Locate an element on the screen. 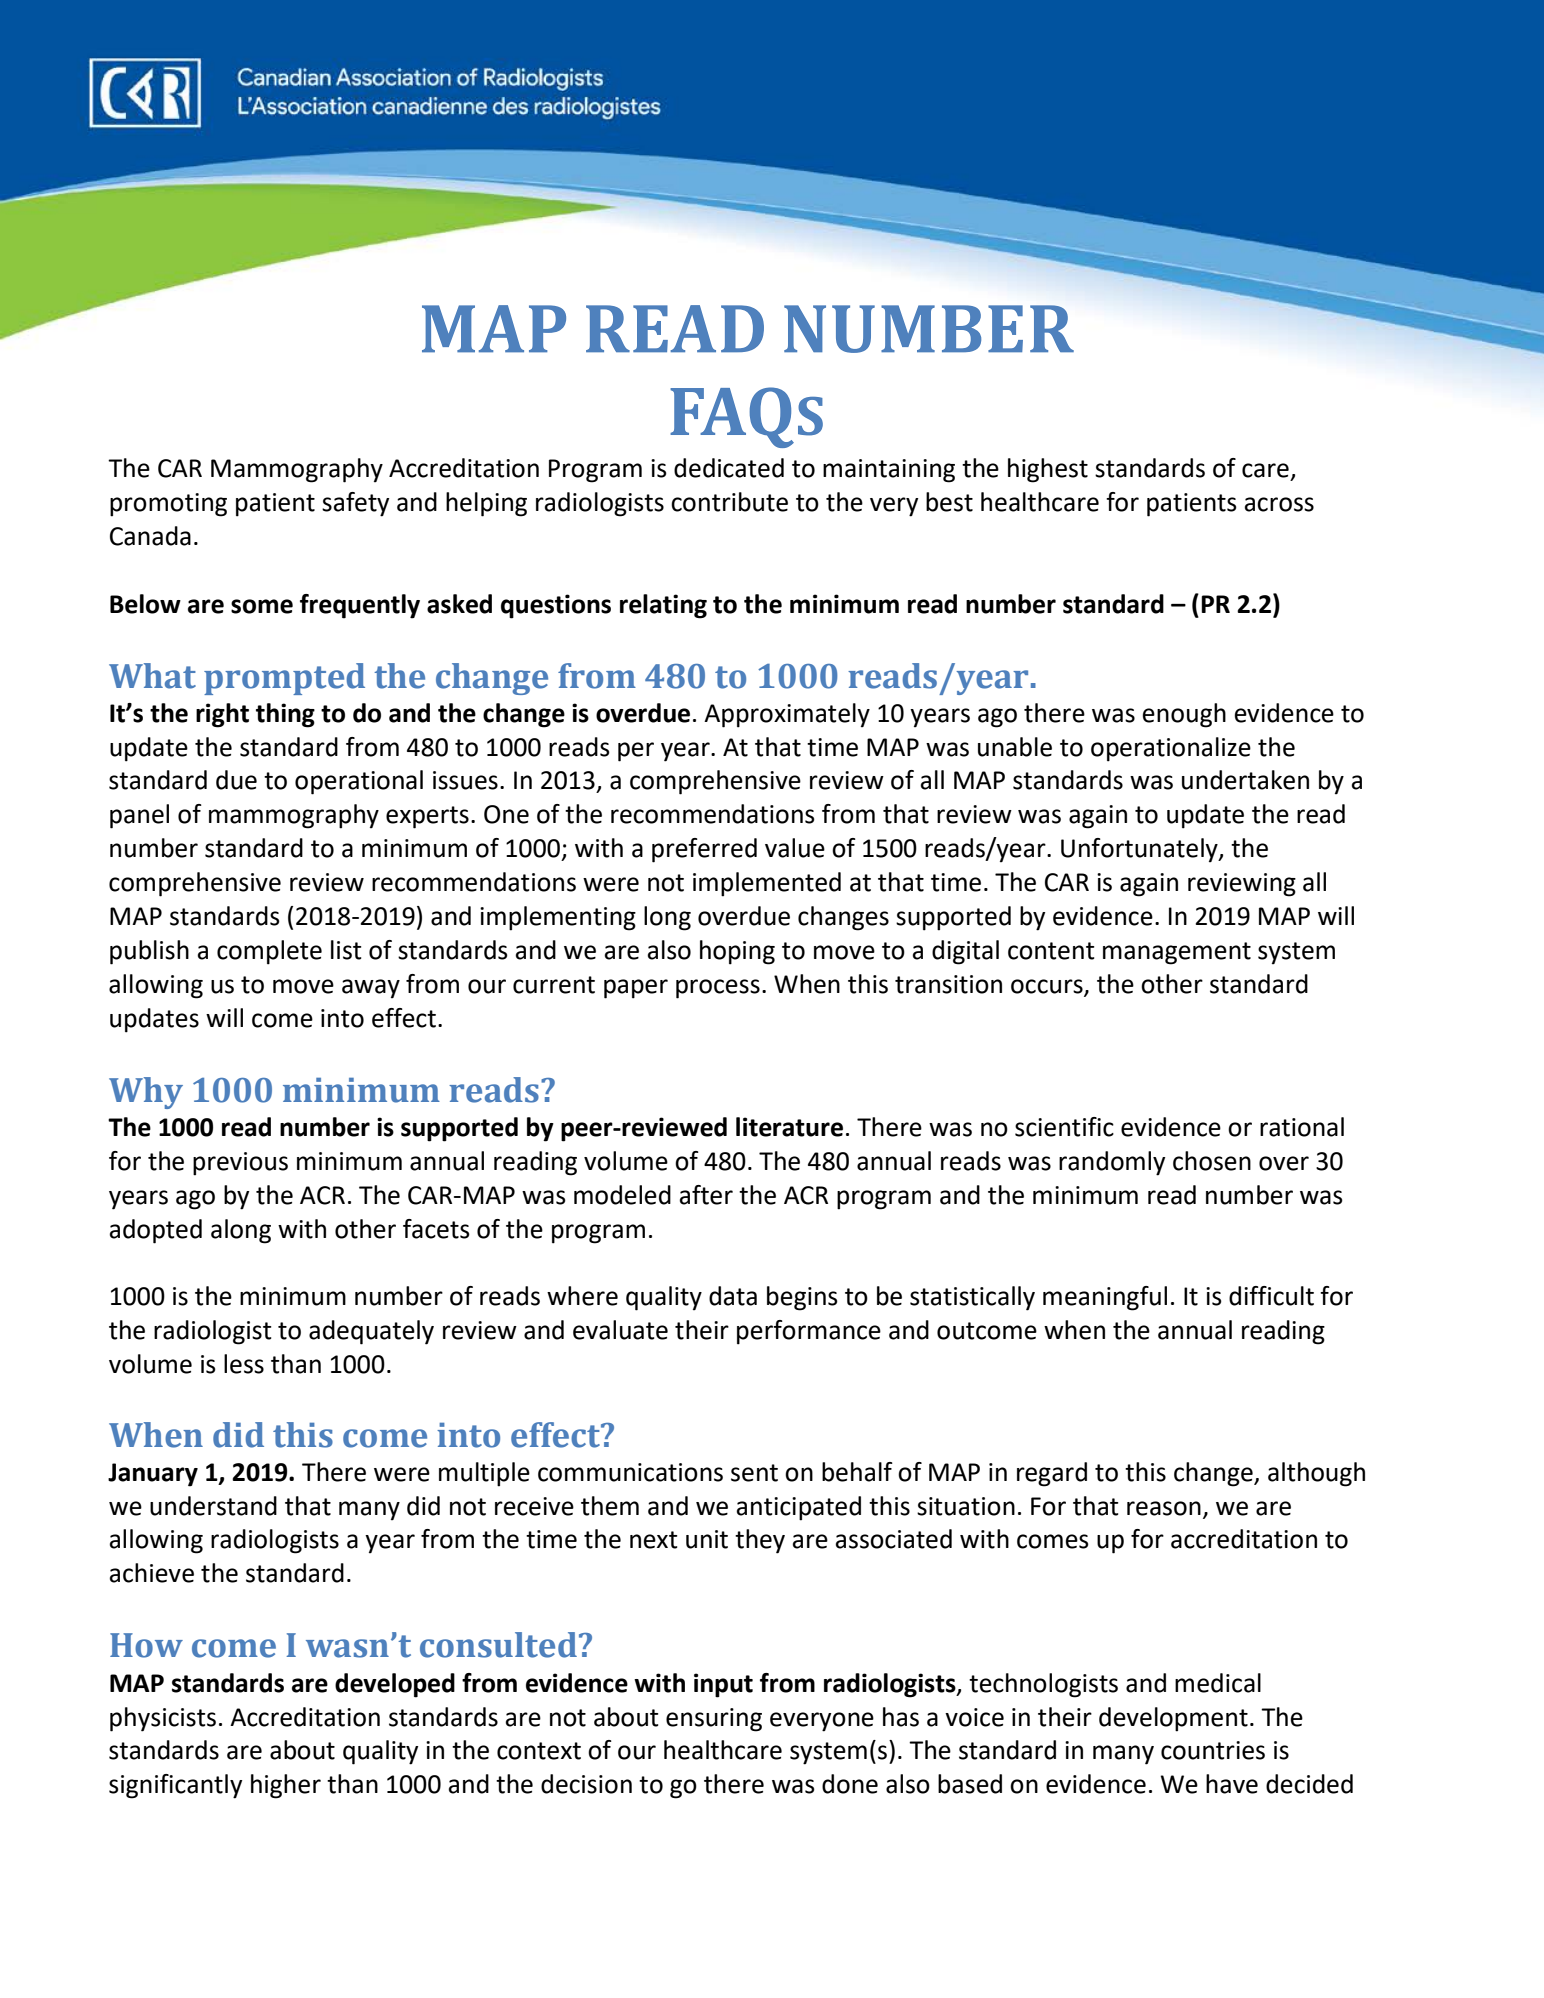 The width and height of the screenshot is (1544, 1998). meaningful is located at coordinates (1105, 1298).
